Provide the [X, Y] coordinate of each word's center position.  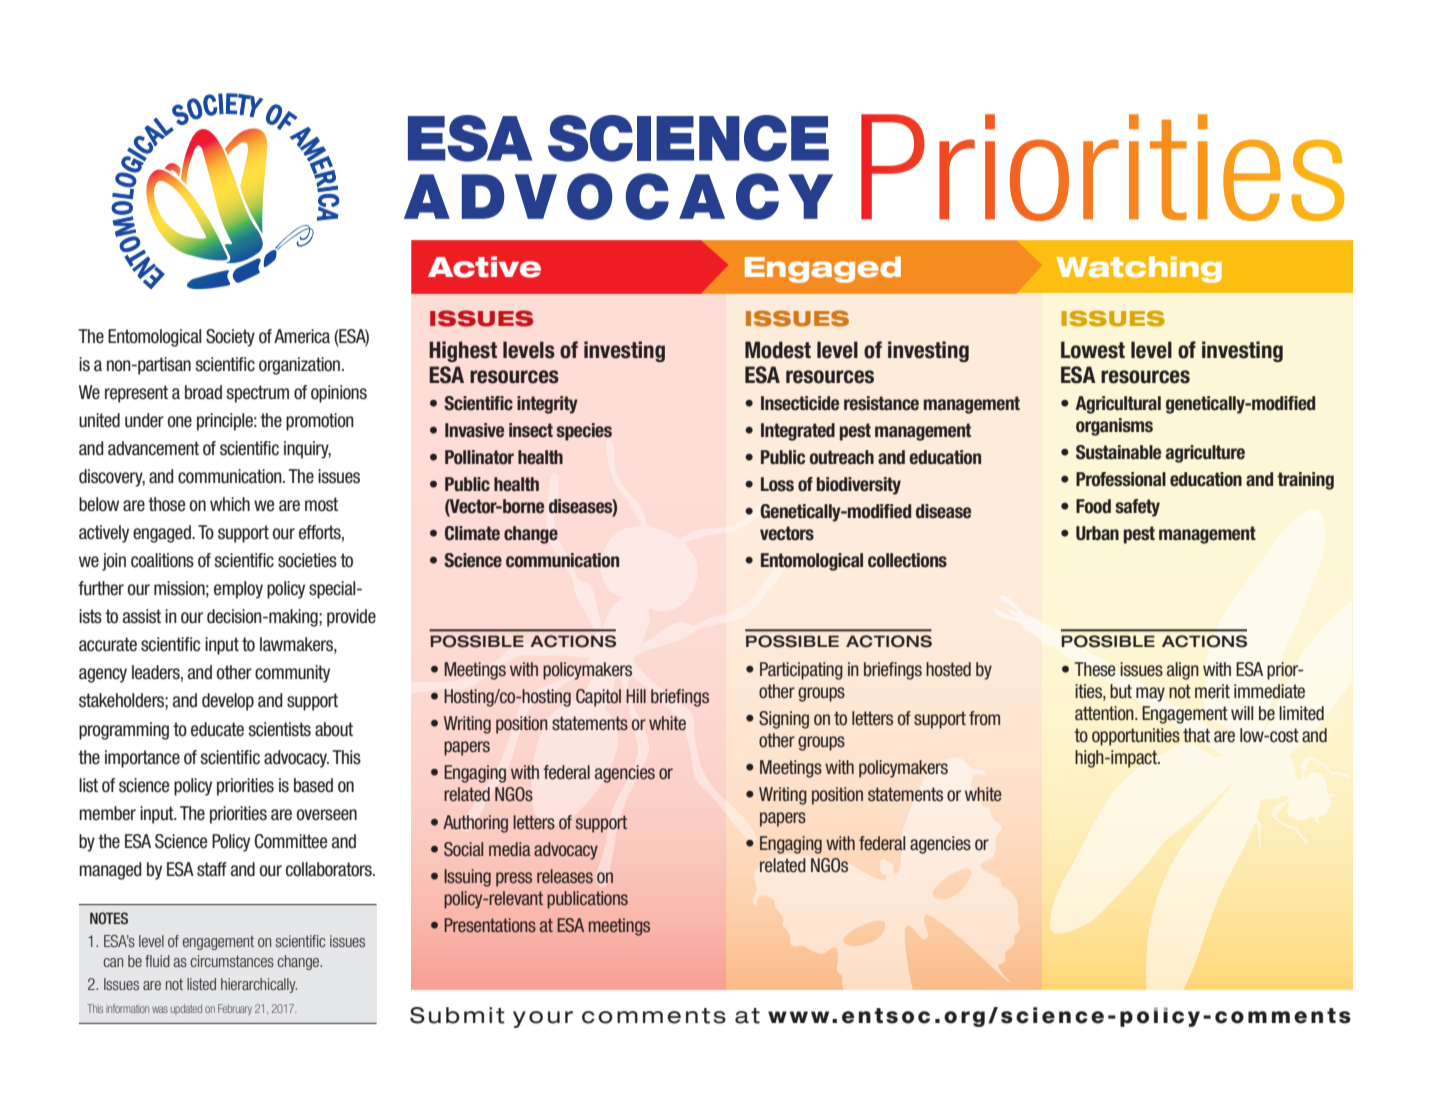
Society [230, 338]
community [292, 674]
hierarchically [259, 985]
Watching [1139, 269]
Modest [778, 350]
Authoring [475, 824]
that [1196, 735]
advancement [153, 448]
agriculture [1205, 454]
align [1183, 671]
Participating [801, 671]
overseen [326, 815]
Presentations [490, 925]
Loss [777, 484]
